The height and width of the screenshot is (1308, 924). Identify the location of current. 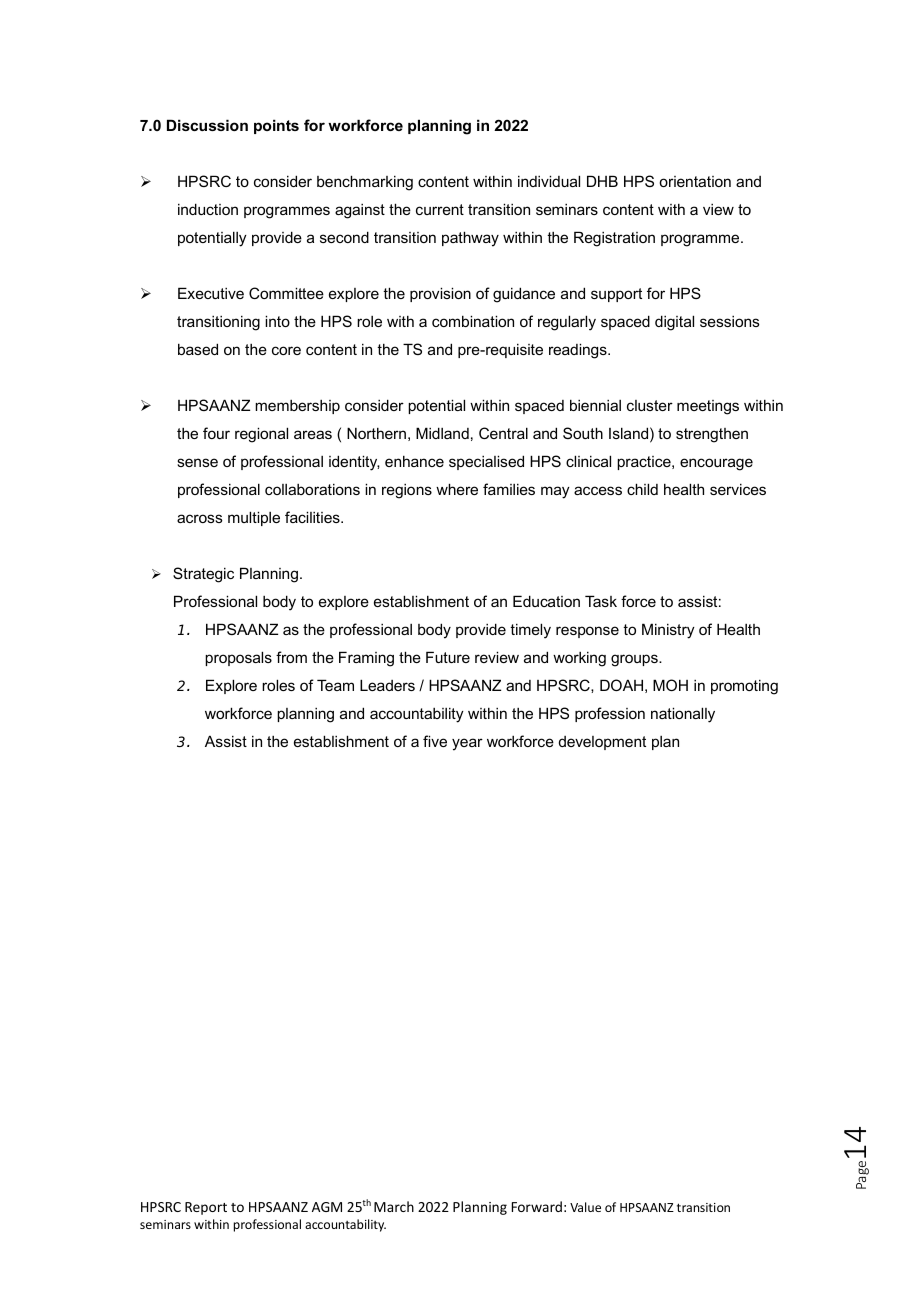
(440, 209).
